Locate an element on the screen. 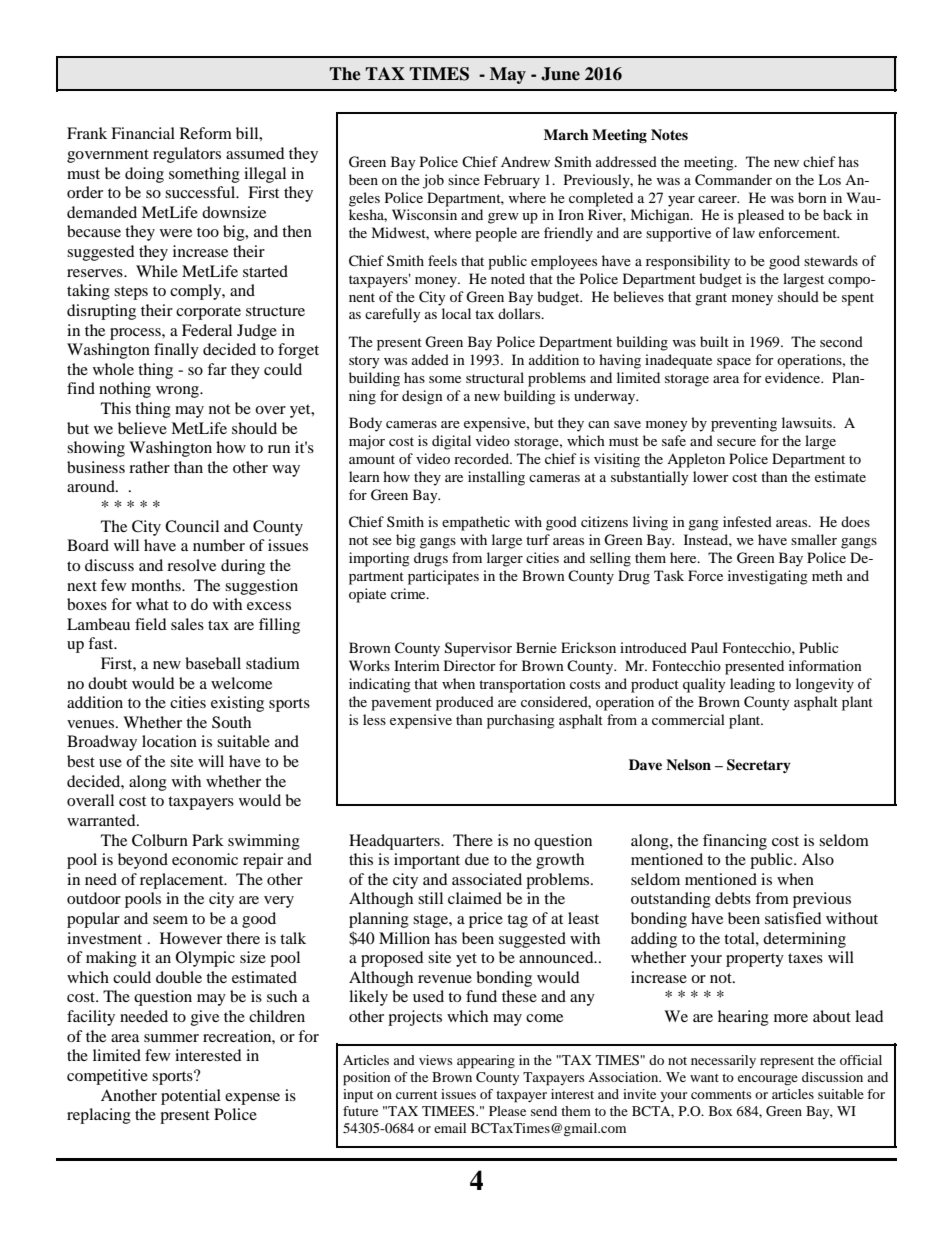  Notes is located at coordinates (669, 134).
